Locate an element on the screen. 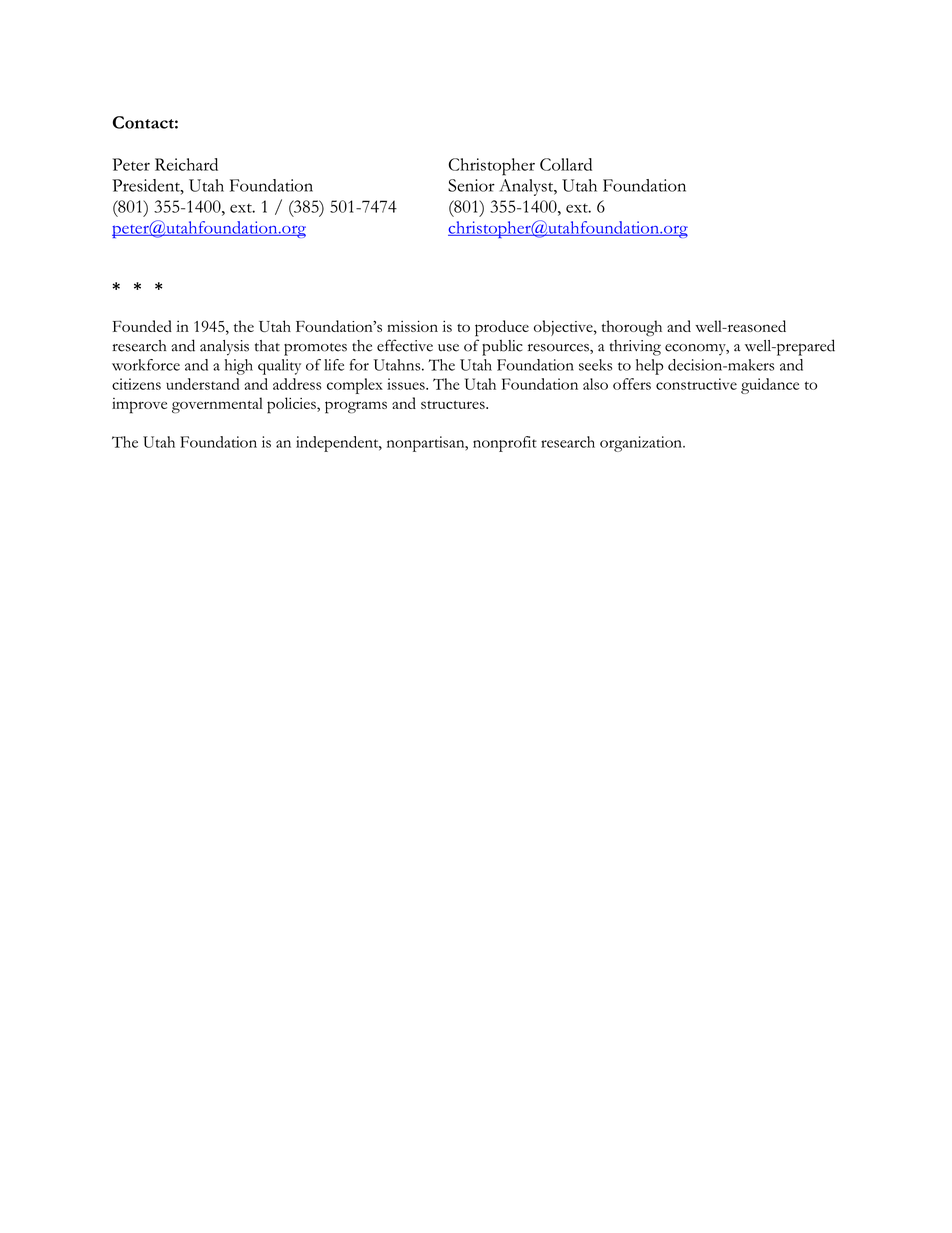  mission is located at coordinates (412, 326).
